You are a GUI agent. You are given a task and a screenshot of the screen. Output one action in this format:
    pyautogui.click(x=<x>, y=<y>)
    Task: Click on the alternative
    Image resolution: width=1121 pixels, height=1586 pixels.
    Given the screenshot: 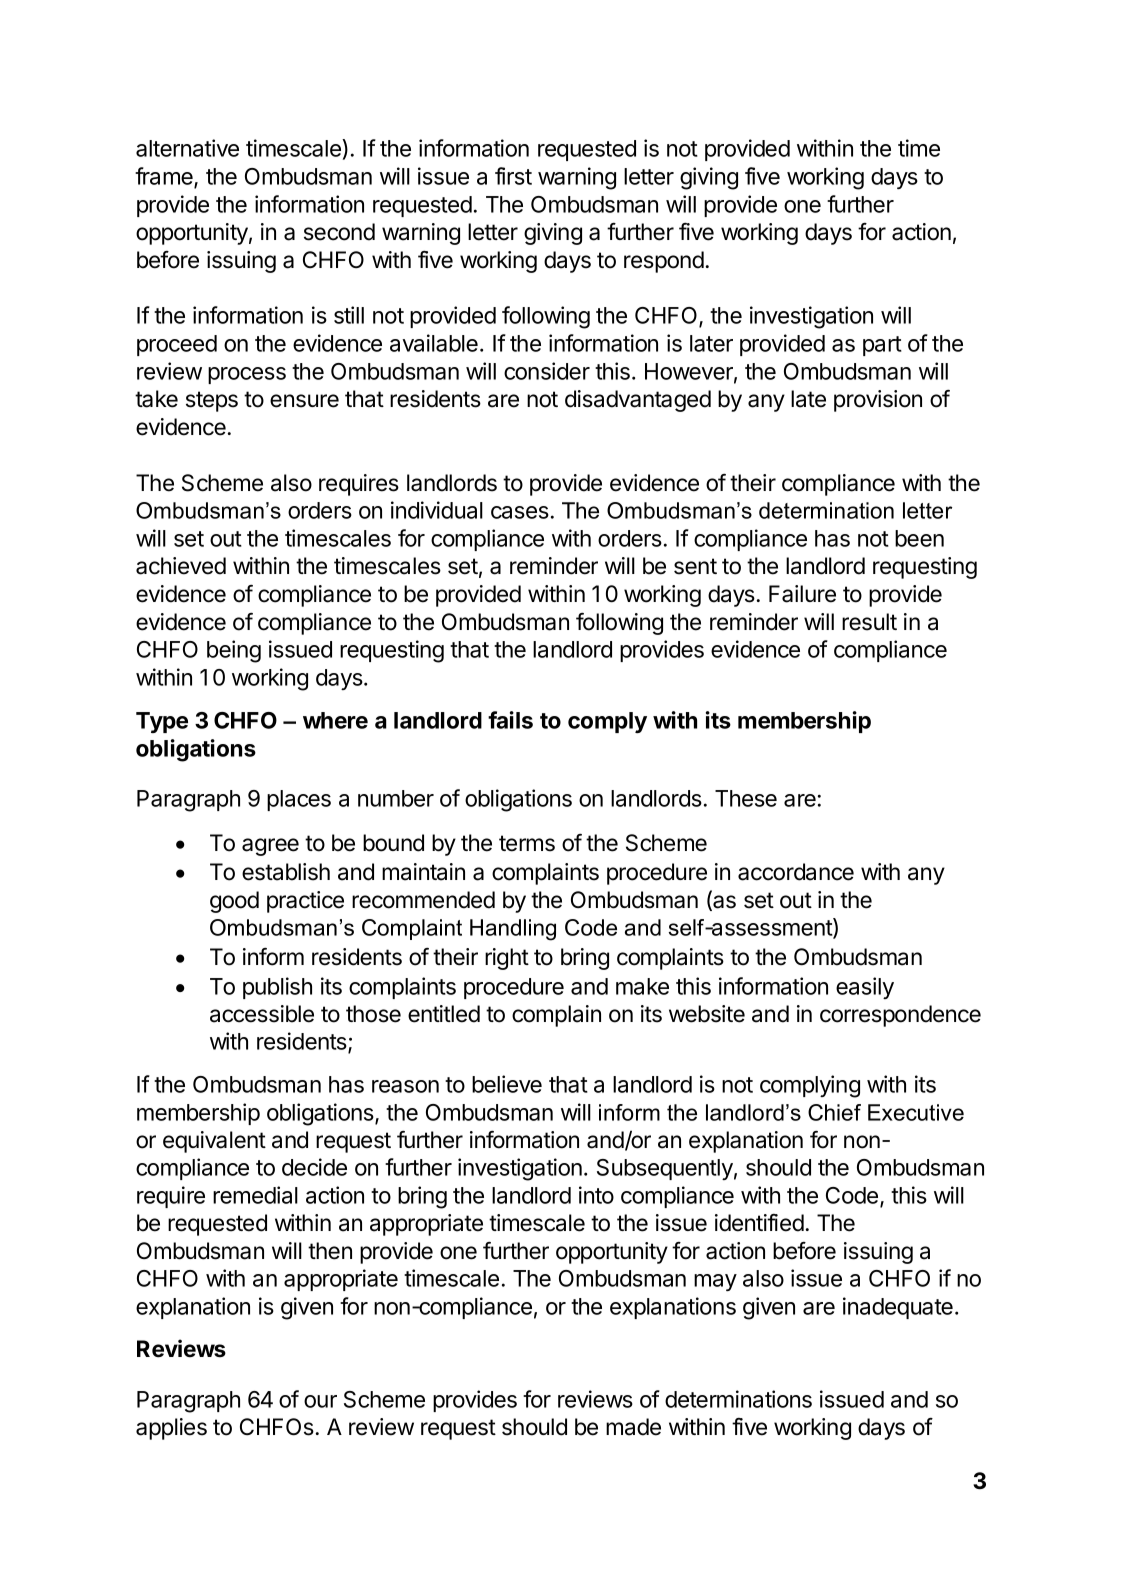 What is the action you would take?
    pyautogui.click(x=187, y=148)
